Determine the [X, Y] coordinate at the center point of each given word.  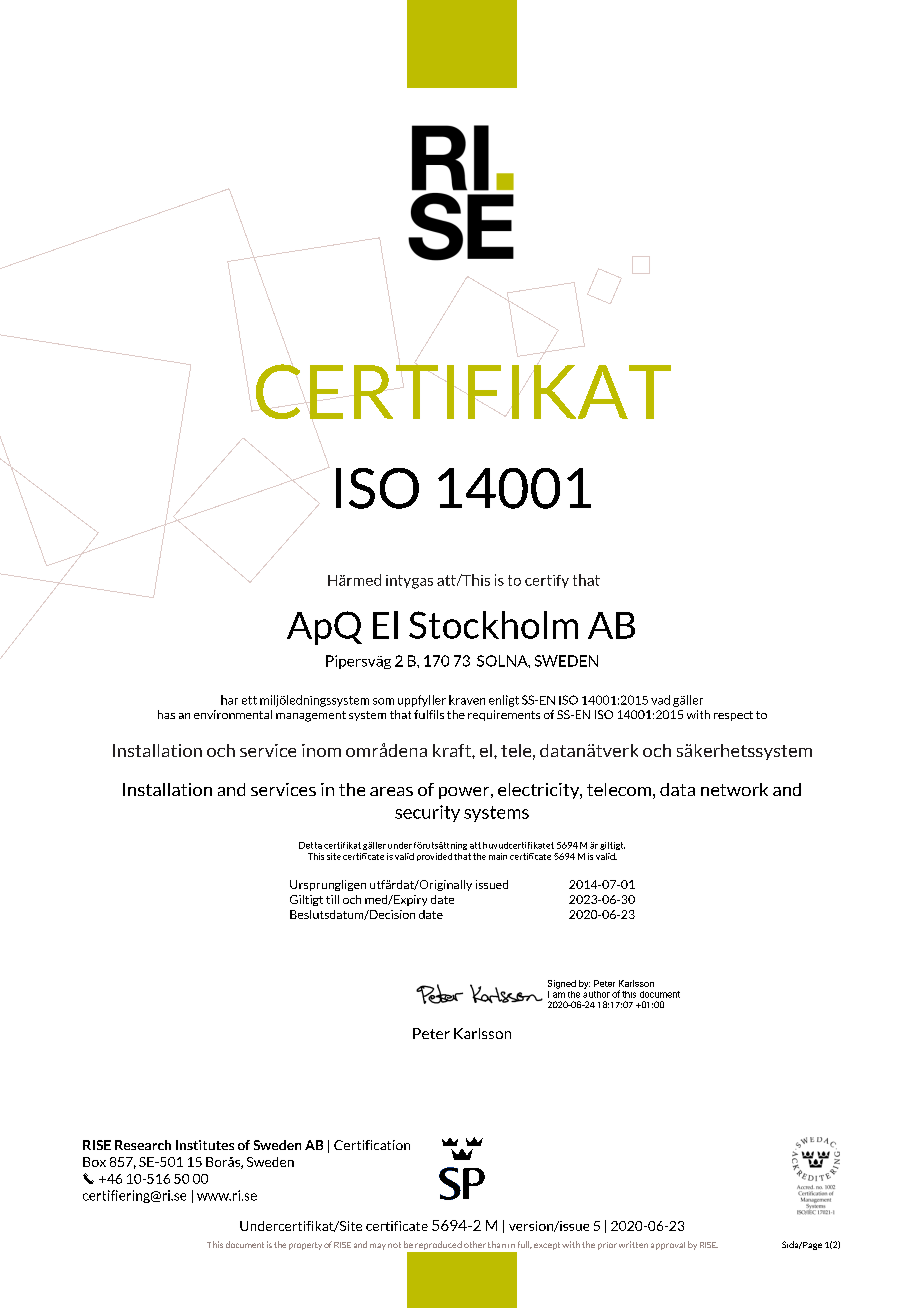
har [229, 700]
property [305, 1246]
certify [547, 581]
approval [668, 1246]
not [394, 1245]
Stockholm [493, 625]
